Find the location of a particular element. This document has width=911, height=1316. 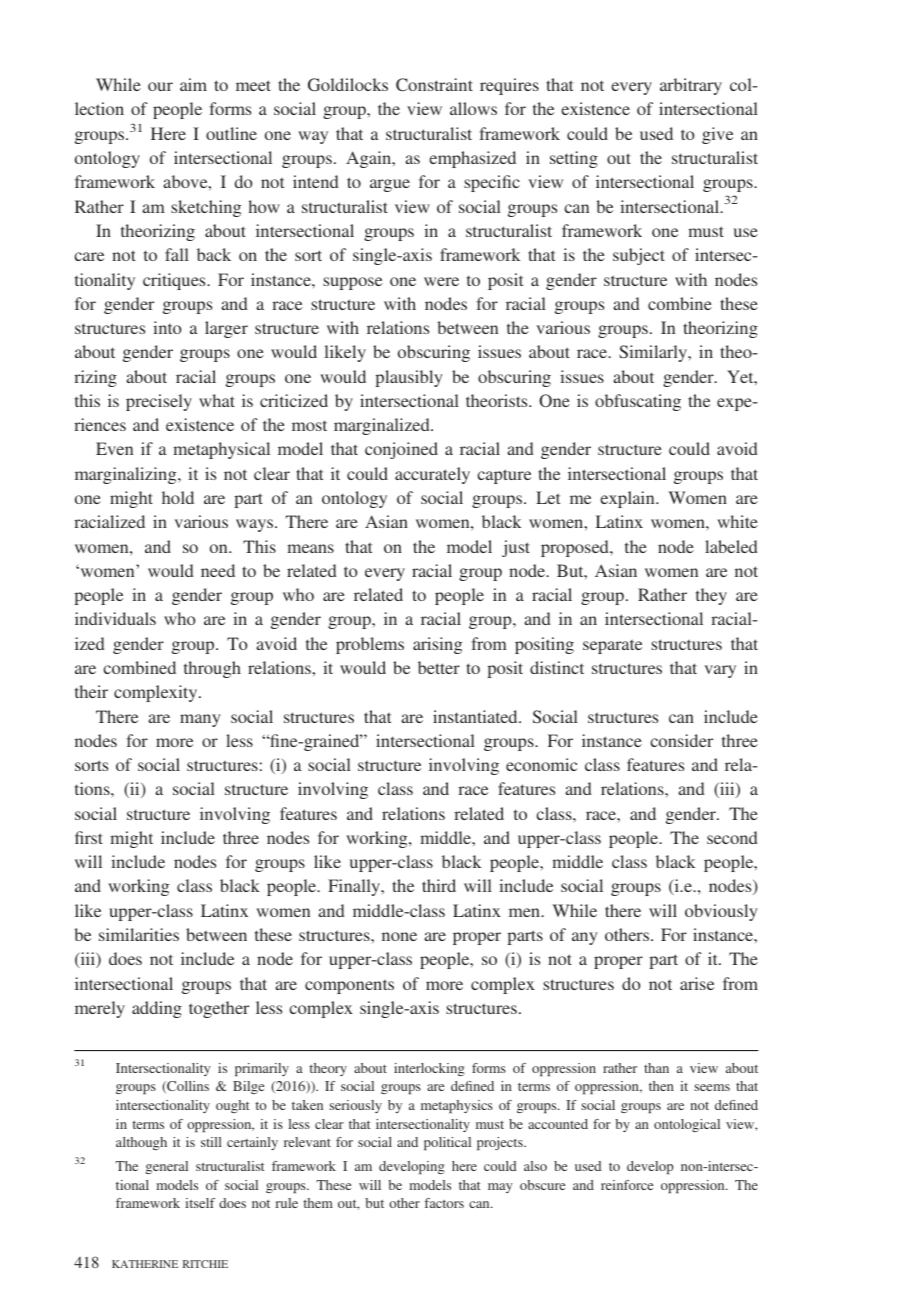

second is located at coordinates (732, 837).
